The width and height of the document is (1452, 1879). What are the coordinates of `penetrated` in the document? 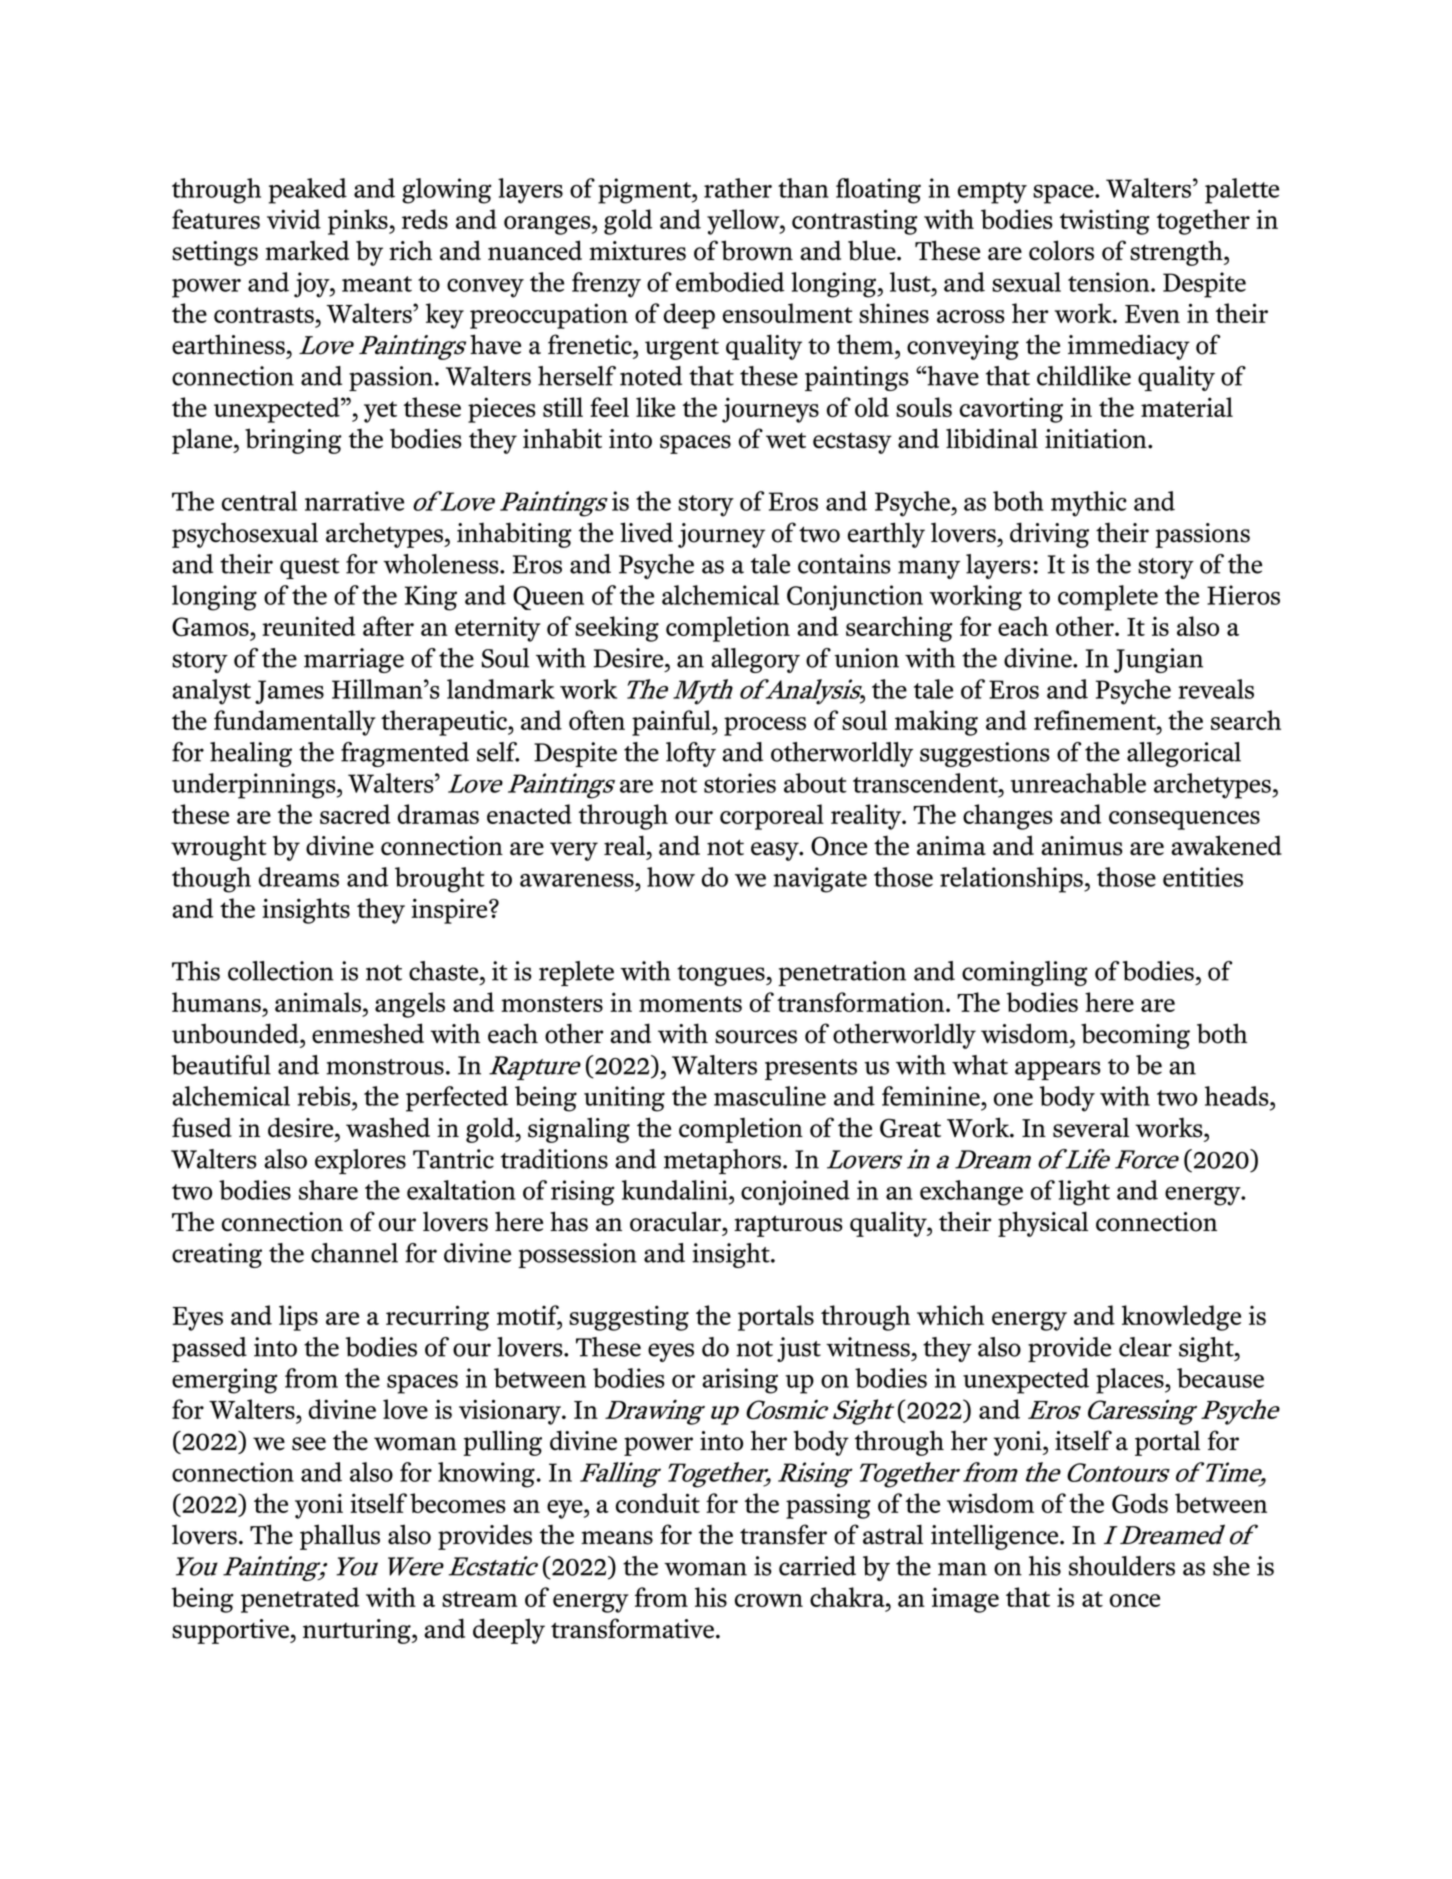 It's located at (300, 1600).
